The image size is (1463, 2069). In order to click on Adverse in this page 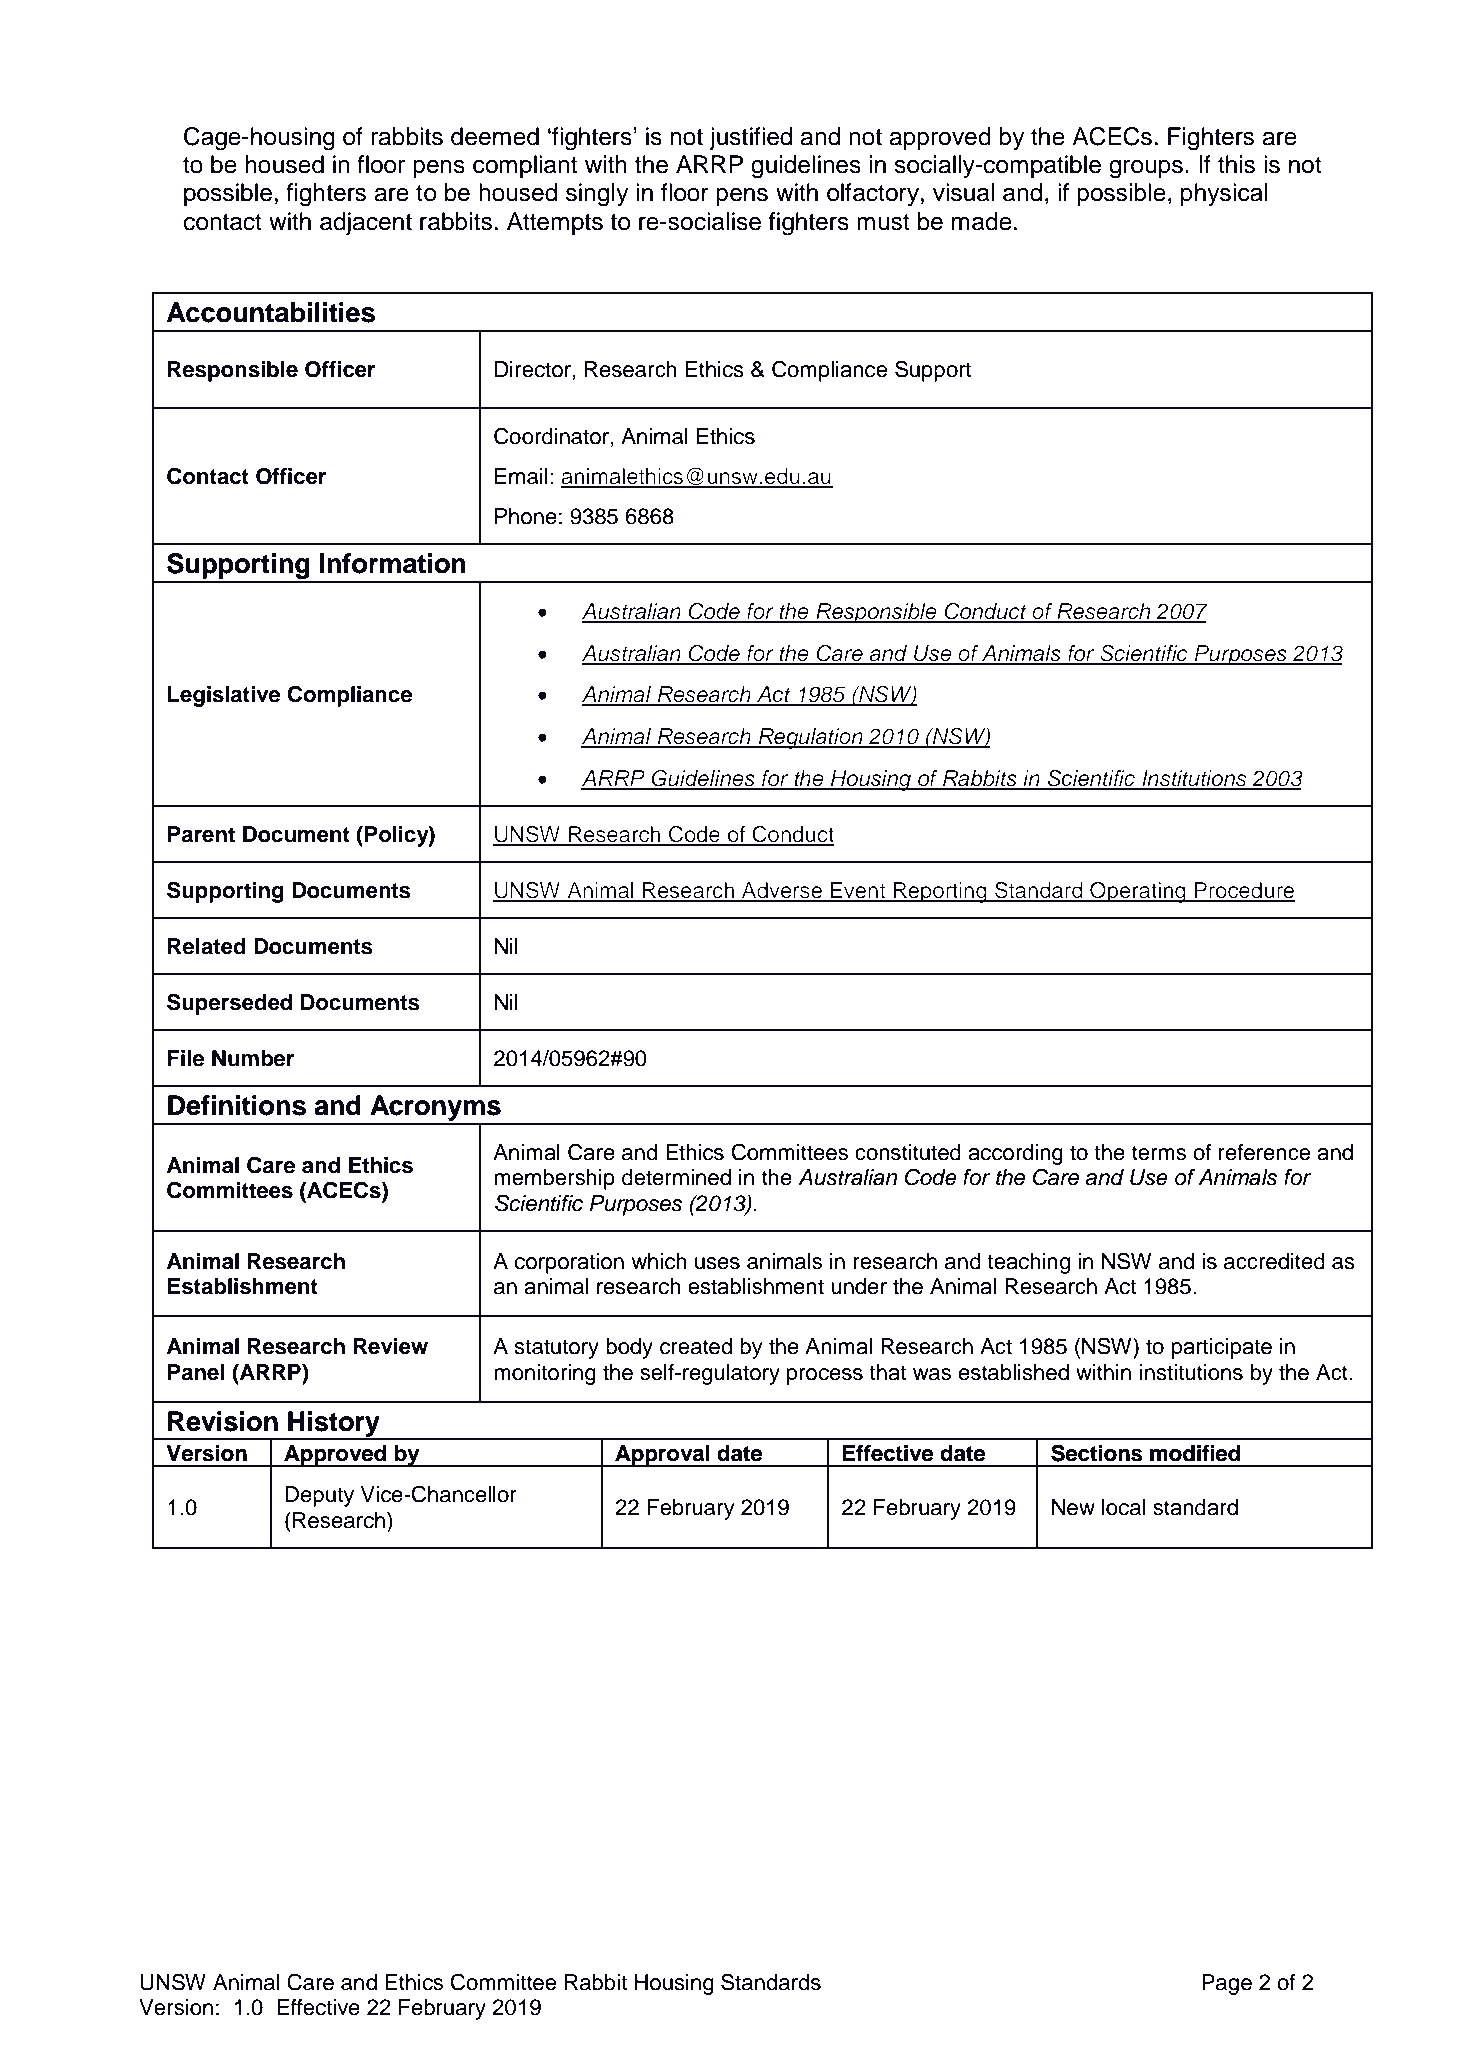, I will do `click(782, 891)`.
